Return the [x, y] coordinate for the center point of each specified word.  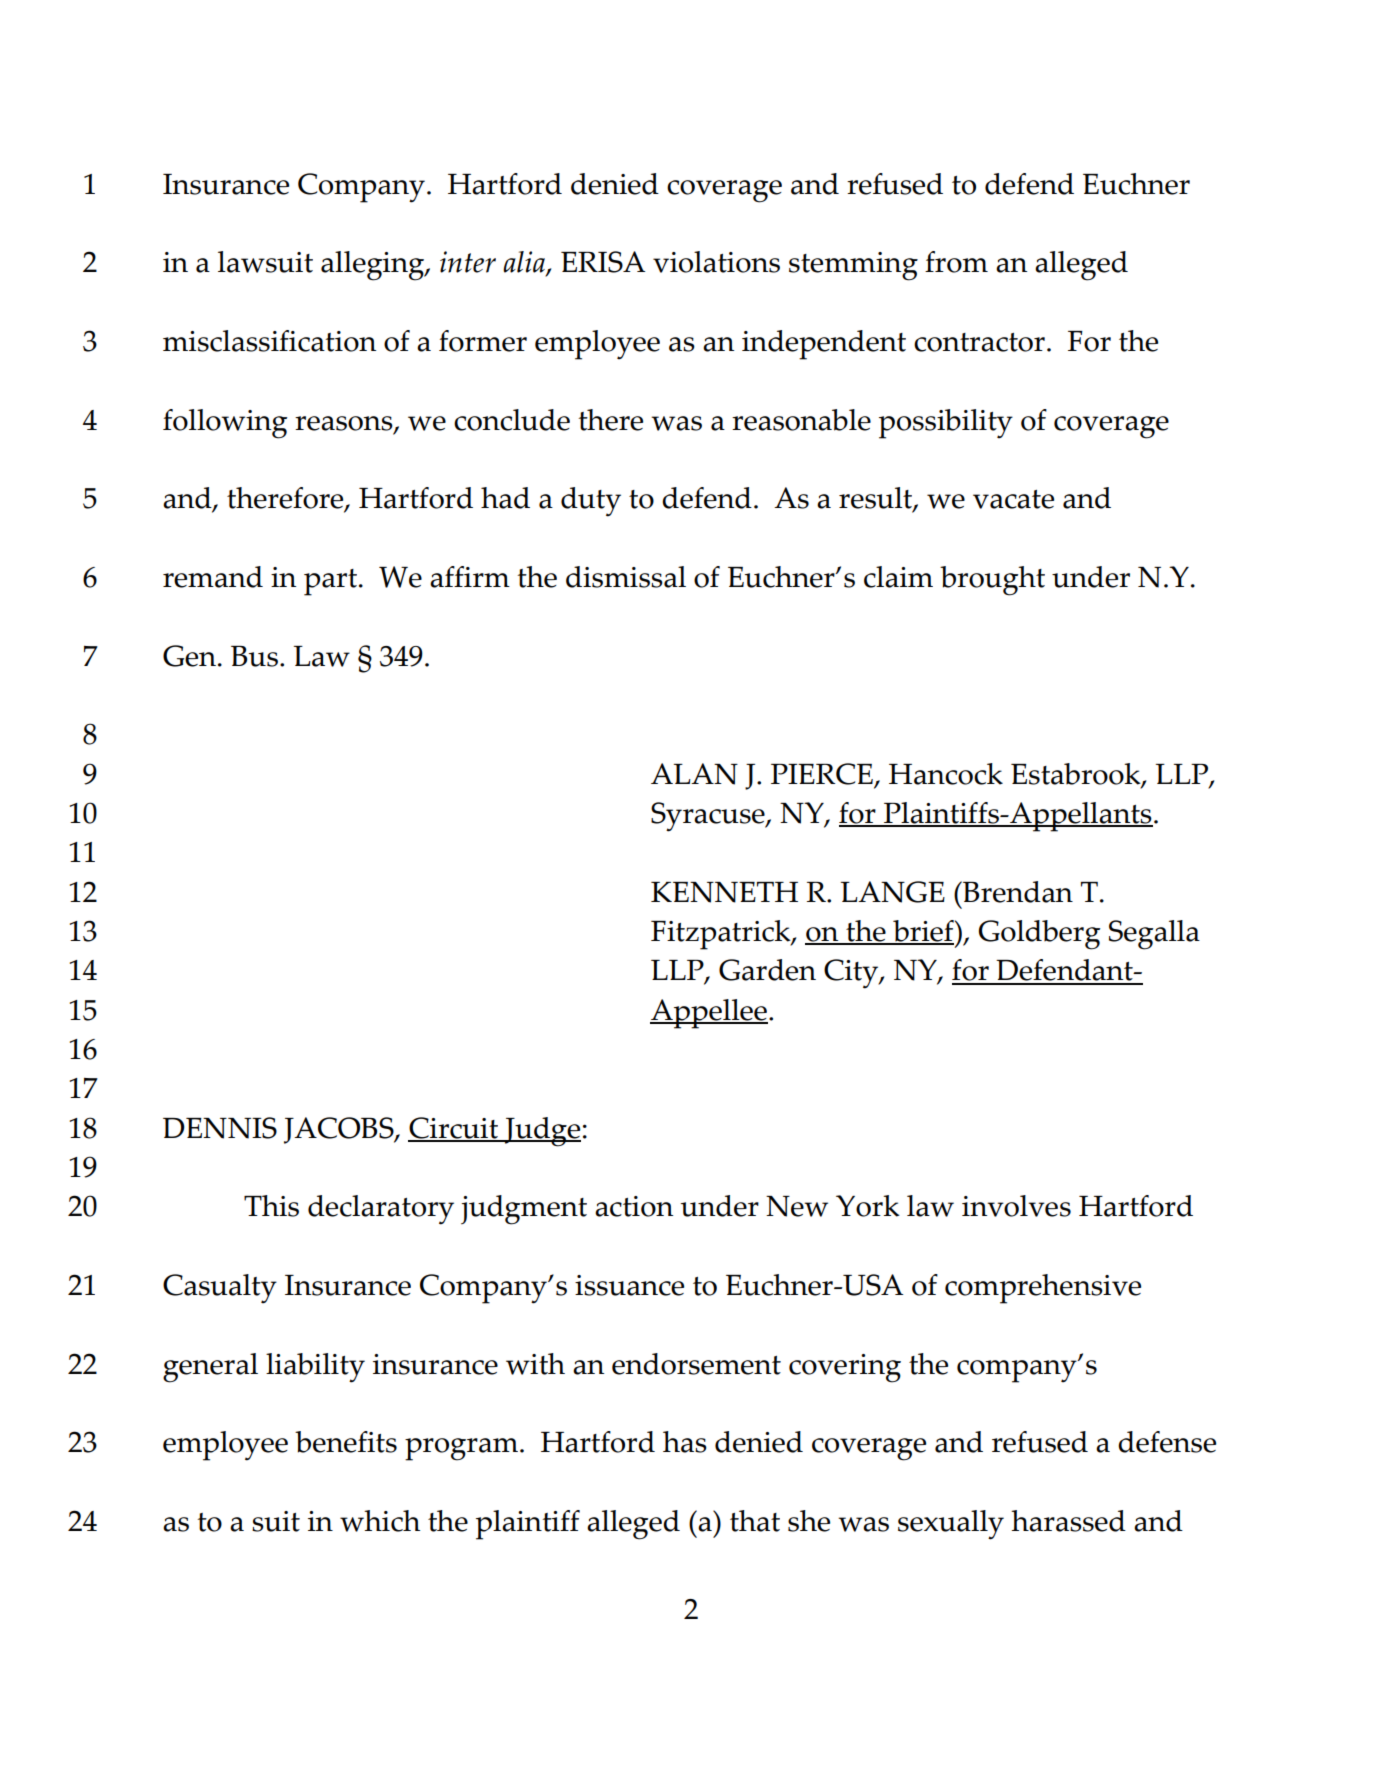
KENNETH [724, 892]
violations [716, 262]
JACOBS [340, 1130]
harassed [1068, 1521]
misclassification [269, 341]
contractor [979, 342]
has [685, 1442]
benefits [346, 1442]
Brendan [1017, 892]
